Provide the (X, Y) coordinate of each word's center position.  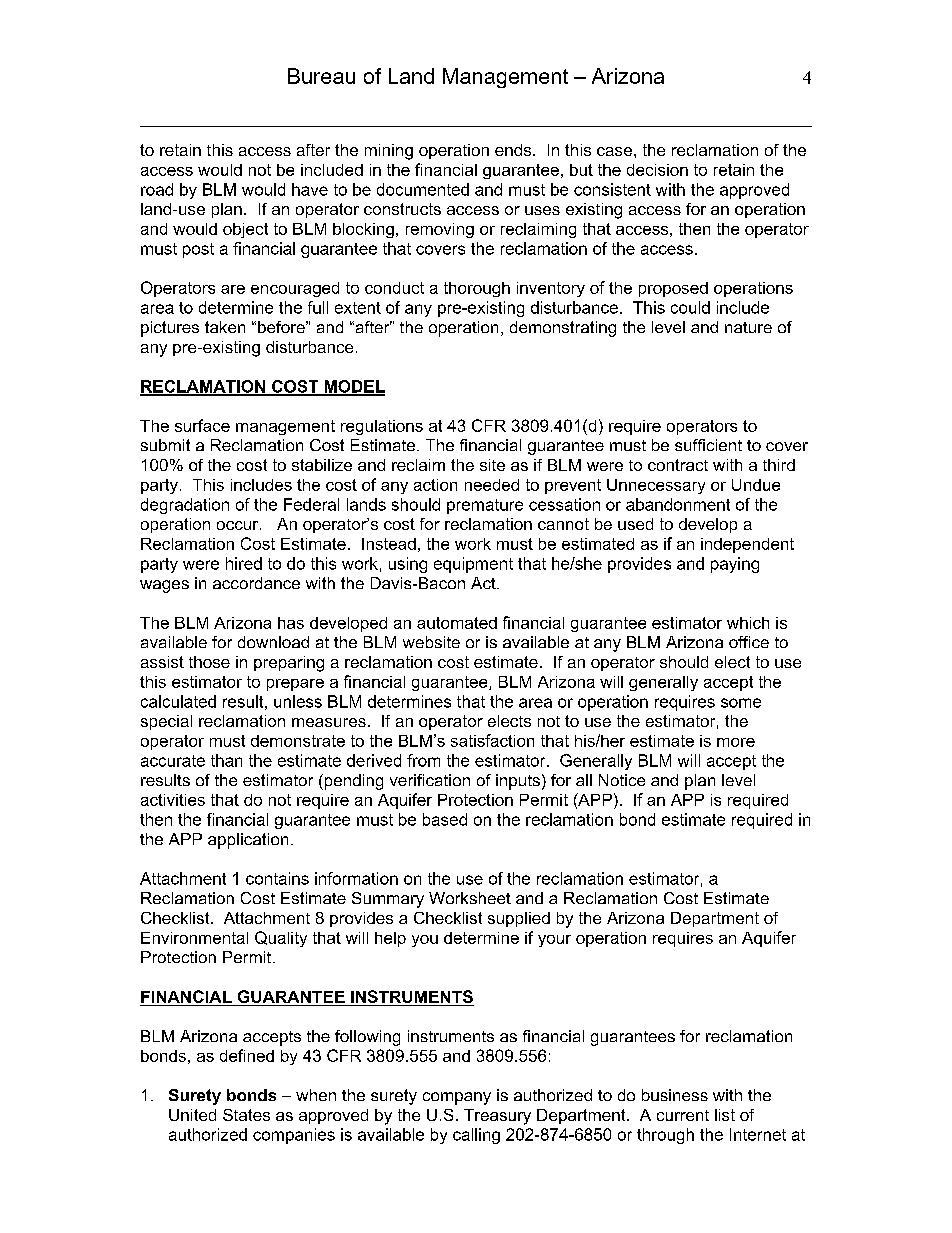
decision (657, 170)
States (246, 1115)
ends (514, 150)
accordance (256, 583)
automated (457, 623)
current (683, 1115)
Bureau (321, 76)
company (457, 1098)
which (748, 623)
